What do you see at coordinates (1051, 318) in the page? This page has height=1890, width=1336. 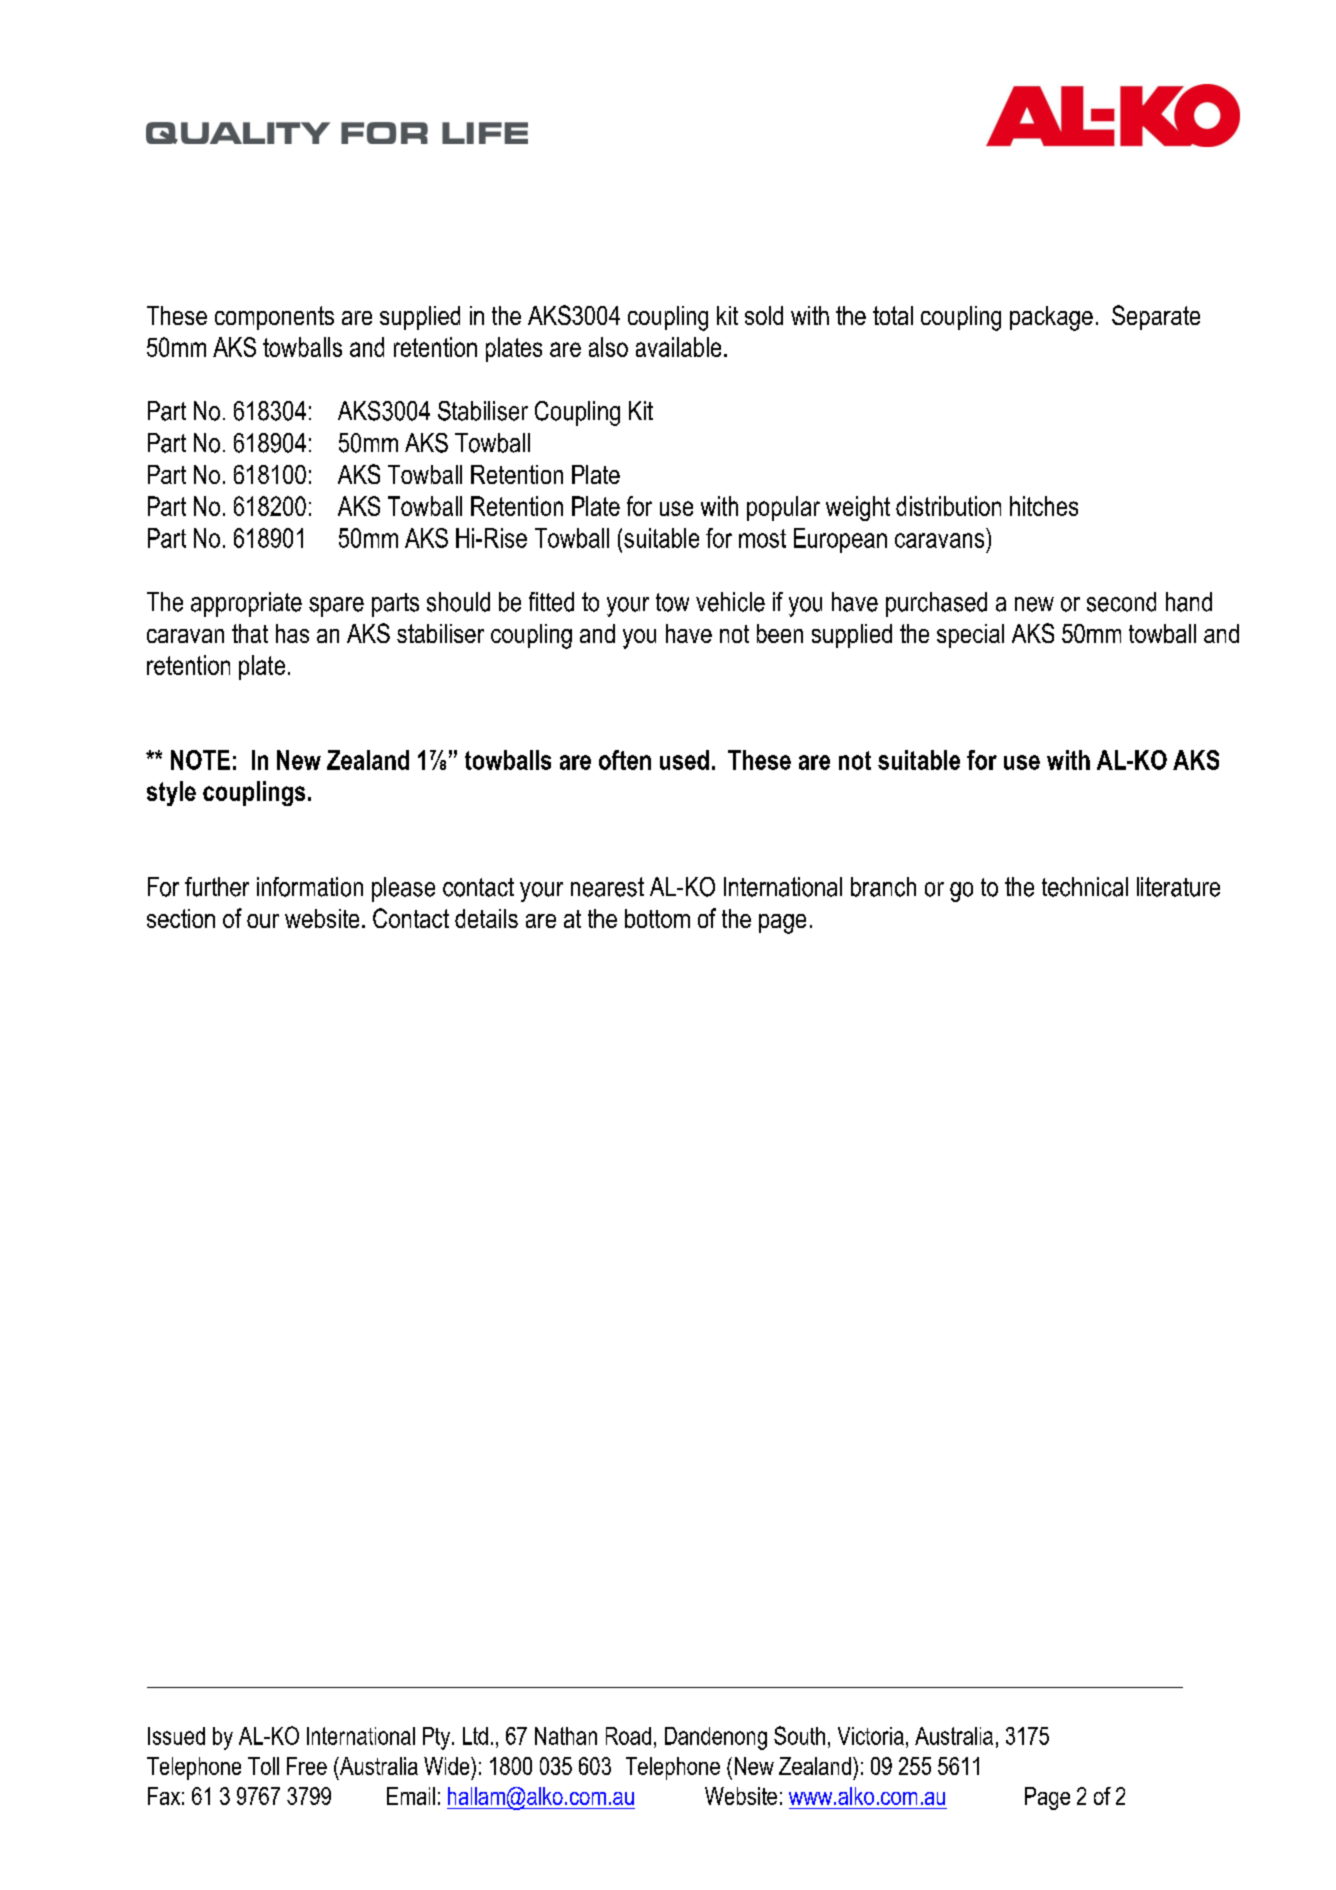 I see `package` at bounding box center [1051, 318].
